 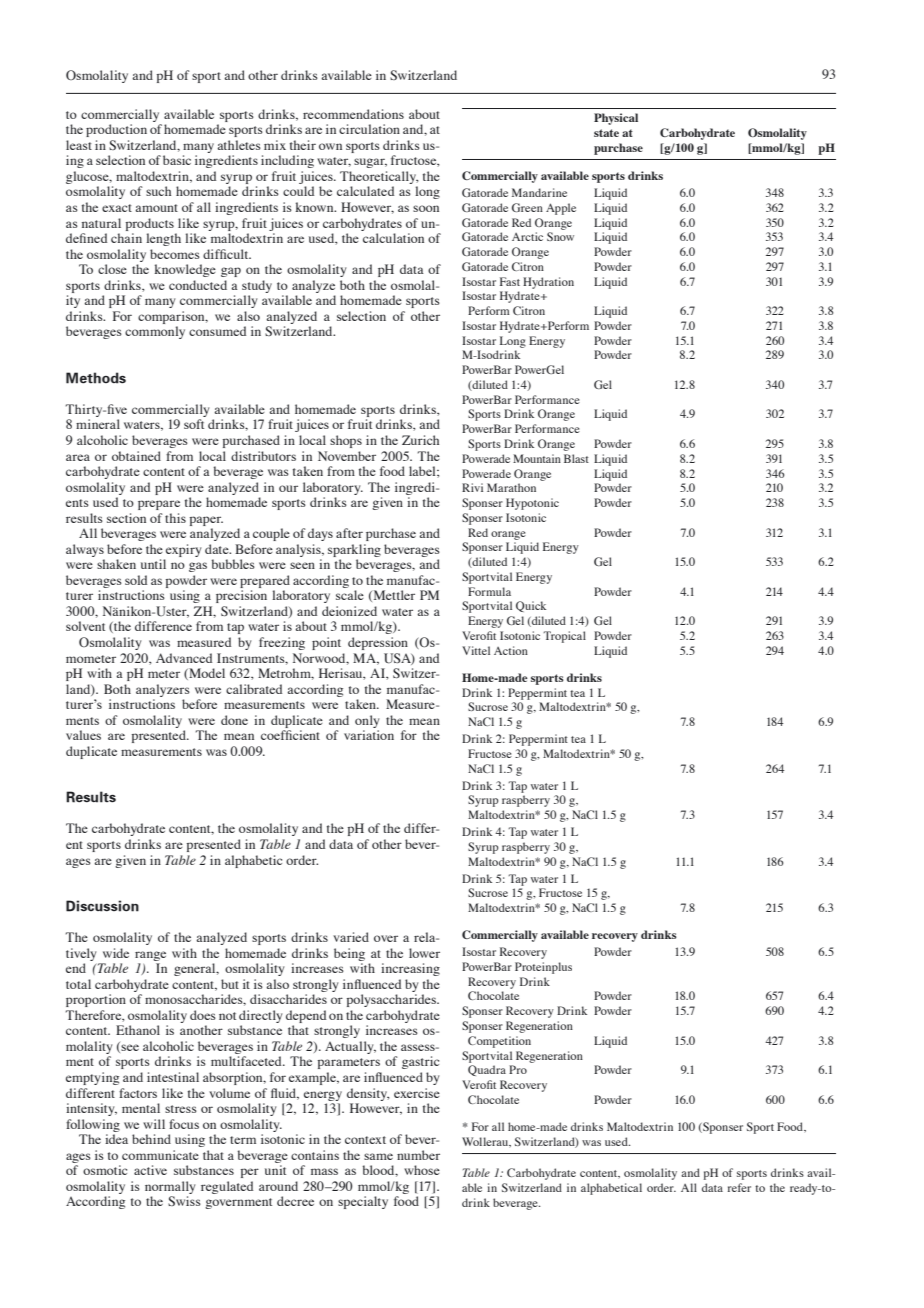 What do you see at coordinates (102, 906) in the page?
I see `Discussion` at bounding box center [102, 906].
